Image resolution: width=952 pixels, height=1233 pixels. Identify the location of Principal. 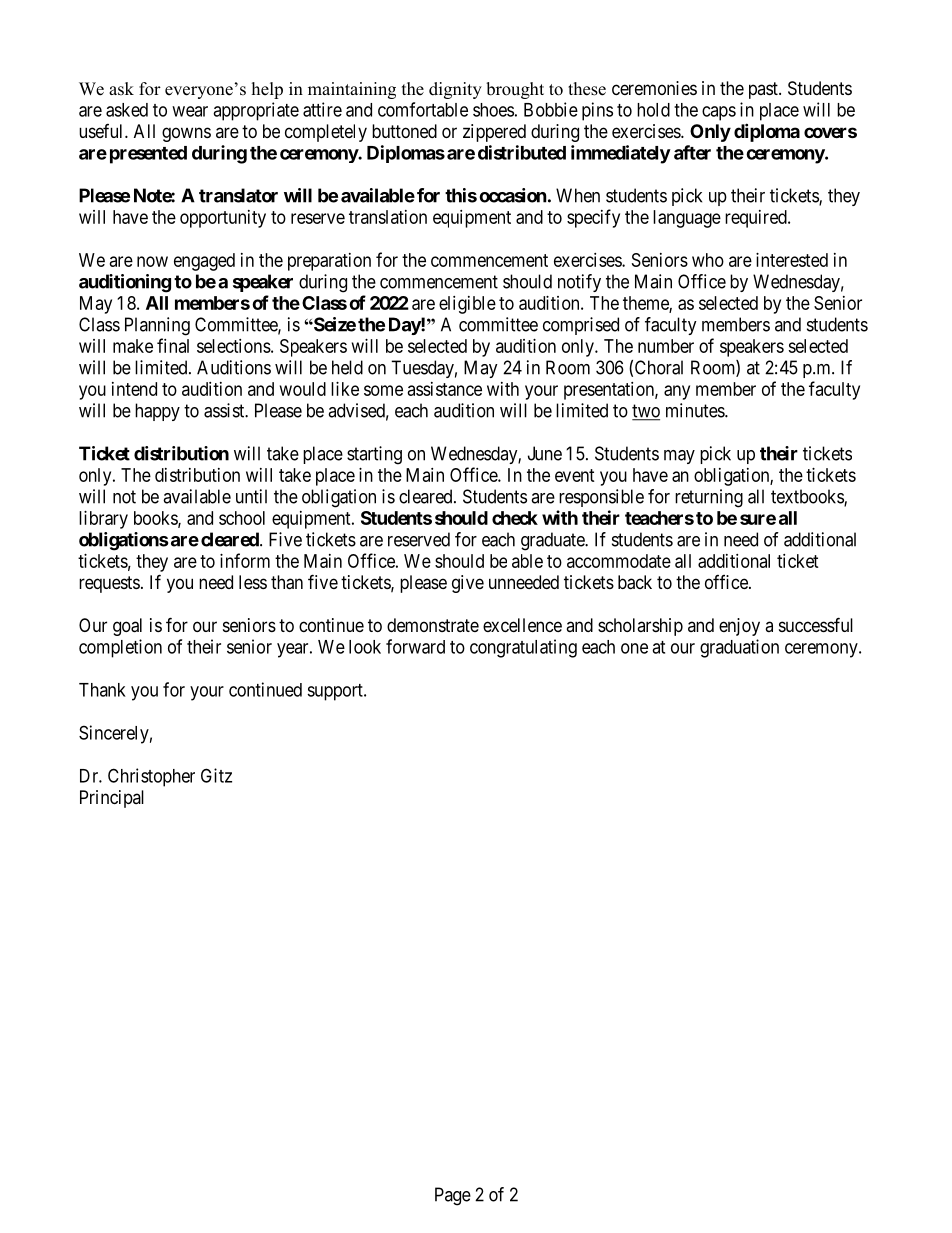
(112, 799).
